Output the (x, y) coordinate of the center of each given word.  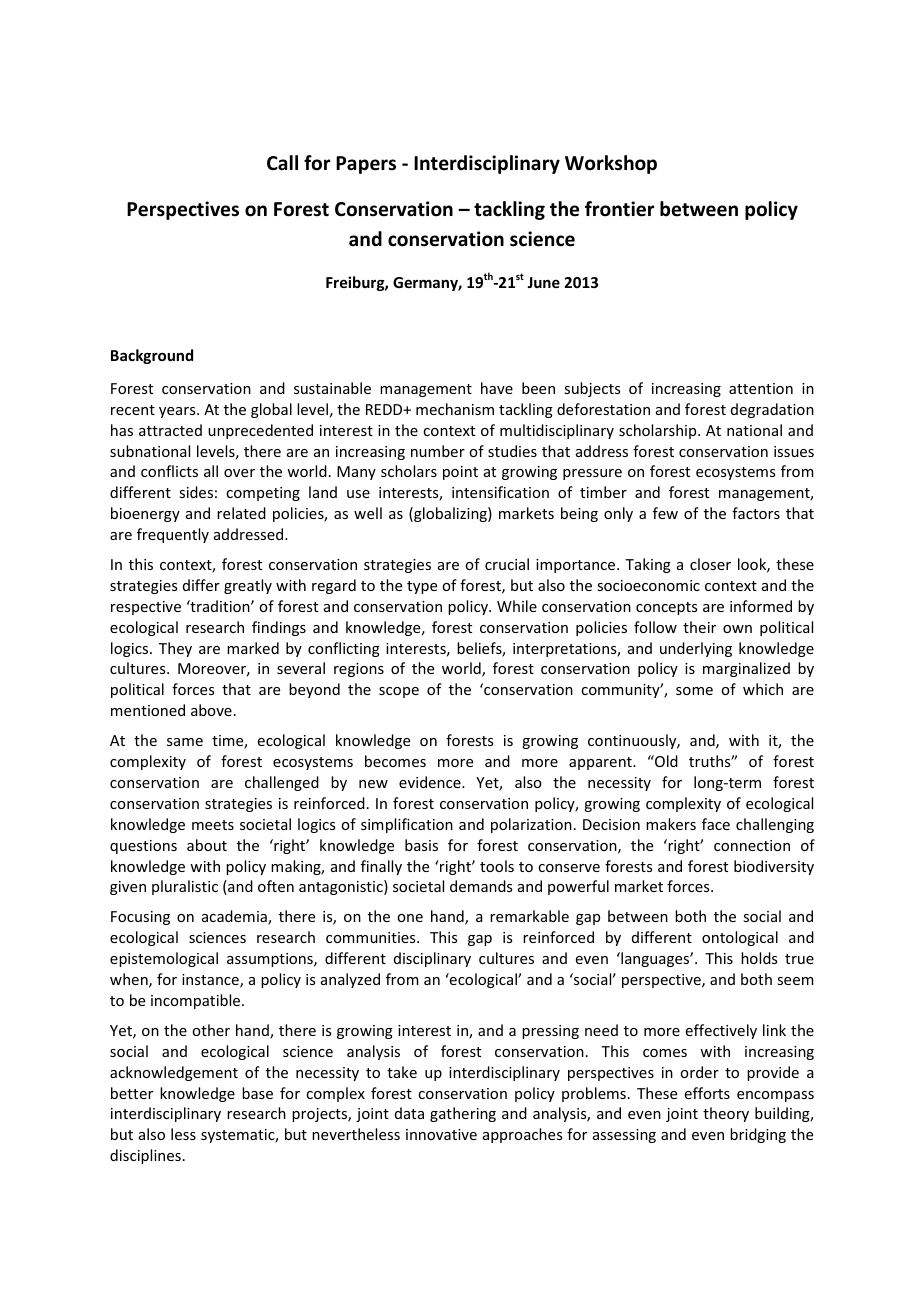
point (460, 473)
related (241, 513)
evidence (431, 782)
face (716, 824)
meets (213, 825)
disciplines (145, 1156)
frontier (619, 209)
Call (282, 163)
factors (756, 513)
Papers (366, 165)
